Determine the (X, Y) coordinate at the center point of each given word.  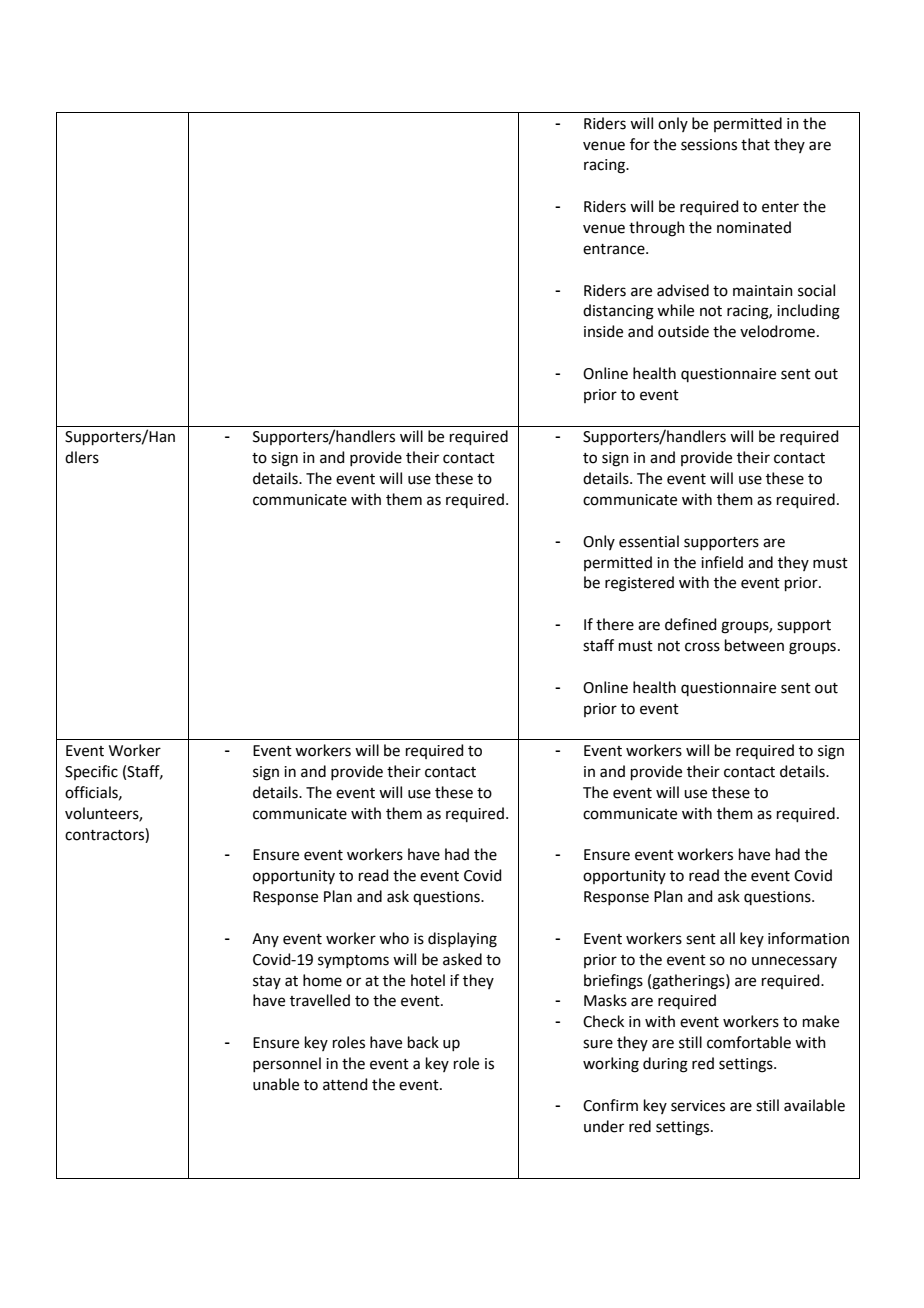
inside (603, 331)
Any (265, 940)
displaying (462, 940)
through (657, 229)
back (423, 1042)
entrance (615, 249)
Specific (91, 772)
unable (276, 1084)
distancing (618, 312)
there (615, 624)
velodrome (777, 331)
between (754, 645)
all (727, 938)
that (755, 144)
